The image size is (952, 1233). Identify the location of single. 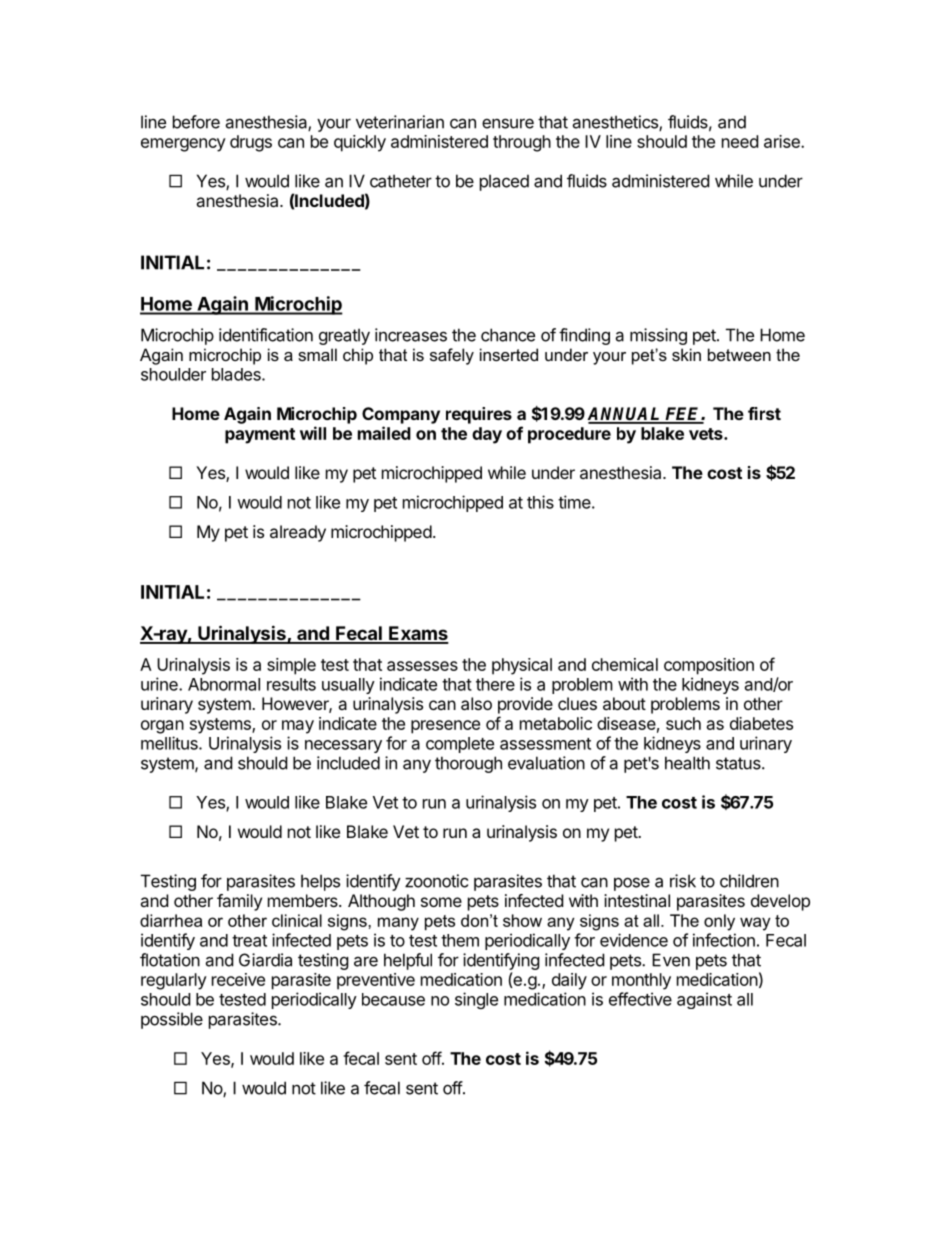
(476, 1000).
